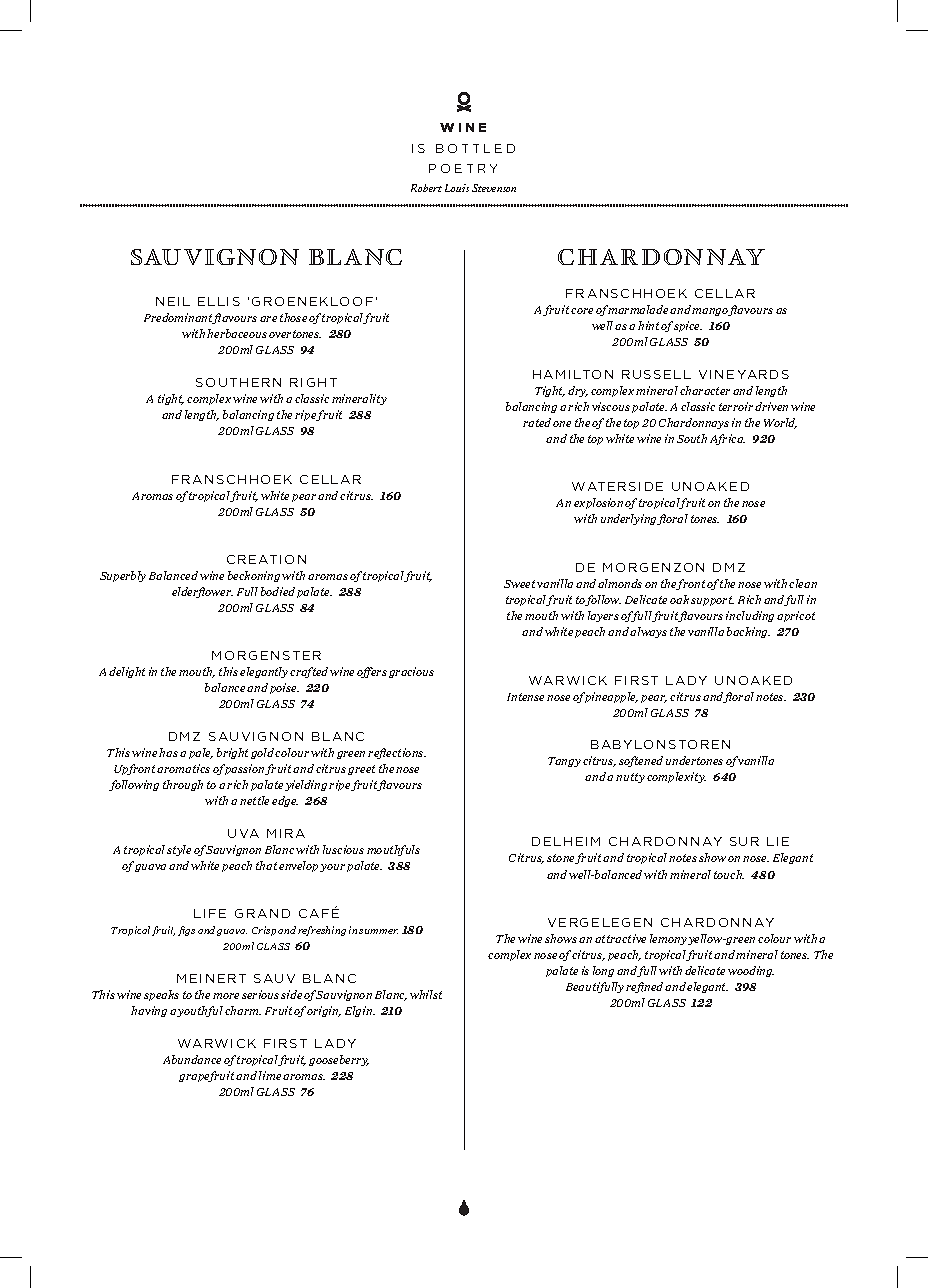 The width and height of the document is (928, 1288). I want to click on touch, so click(729, 874).
